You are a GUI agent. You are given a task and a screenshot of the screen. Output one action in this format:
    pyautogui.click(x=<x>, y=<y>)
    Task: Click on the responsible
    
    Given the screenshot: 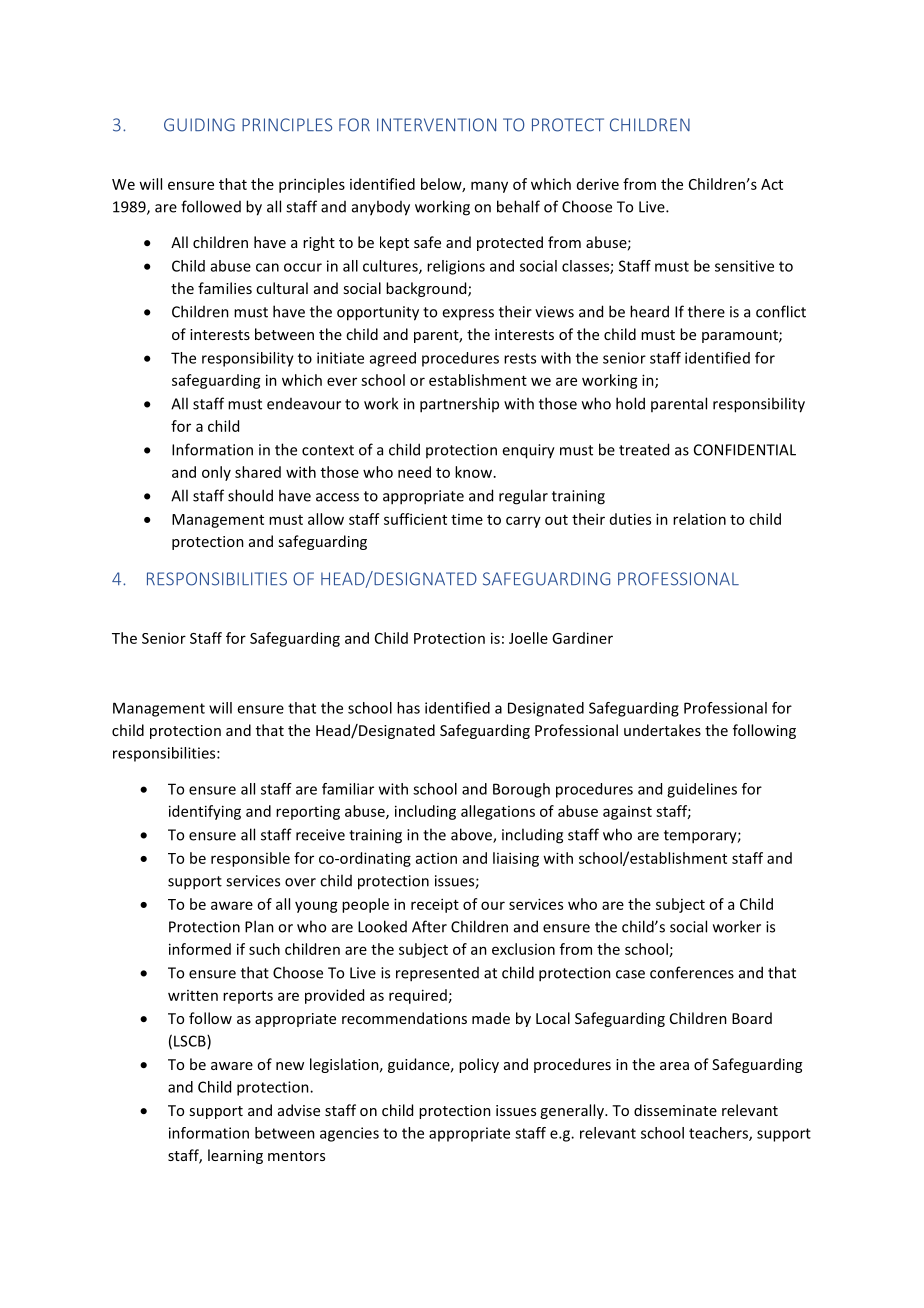 What is the action you would take?
    pyautogui.click(x=250, y=859)
